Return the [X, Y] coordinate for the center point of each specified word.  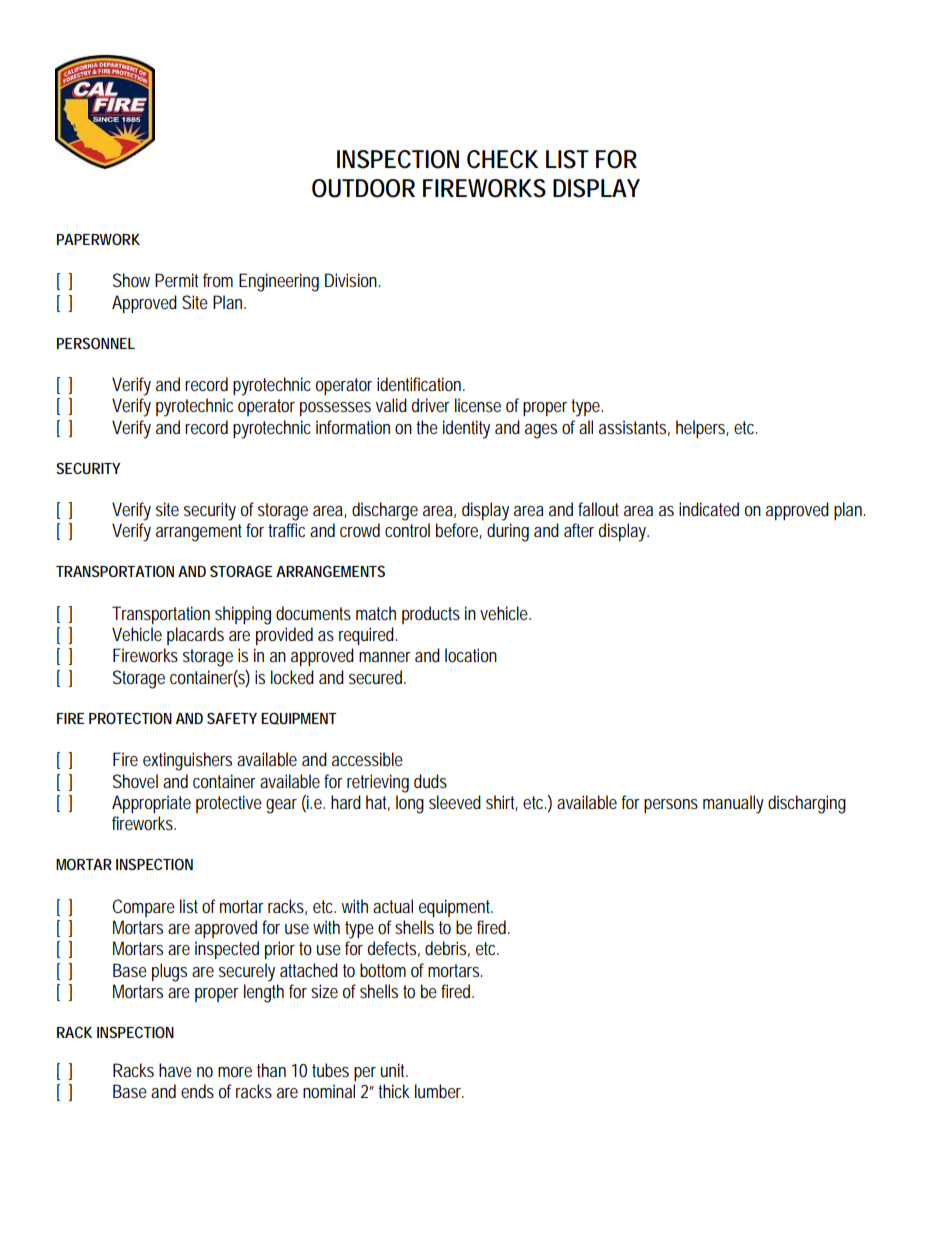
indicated [709, 509]
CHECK [502, 159]
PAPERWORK [98, 239]
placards [195, 636]
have [175, 1070]
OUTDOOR [363, 188]
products [431, 615]
